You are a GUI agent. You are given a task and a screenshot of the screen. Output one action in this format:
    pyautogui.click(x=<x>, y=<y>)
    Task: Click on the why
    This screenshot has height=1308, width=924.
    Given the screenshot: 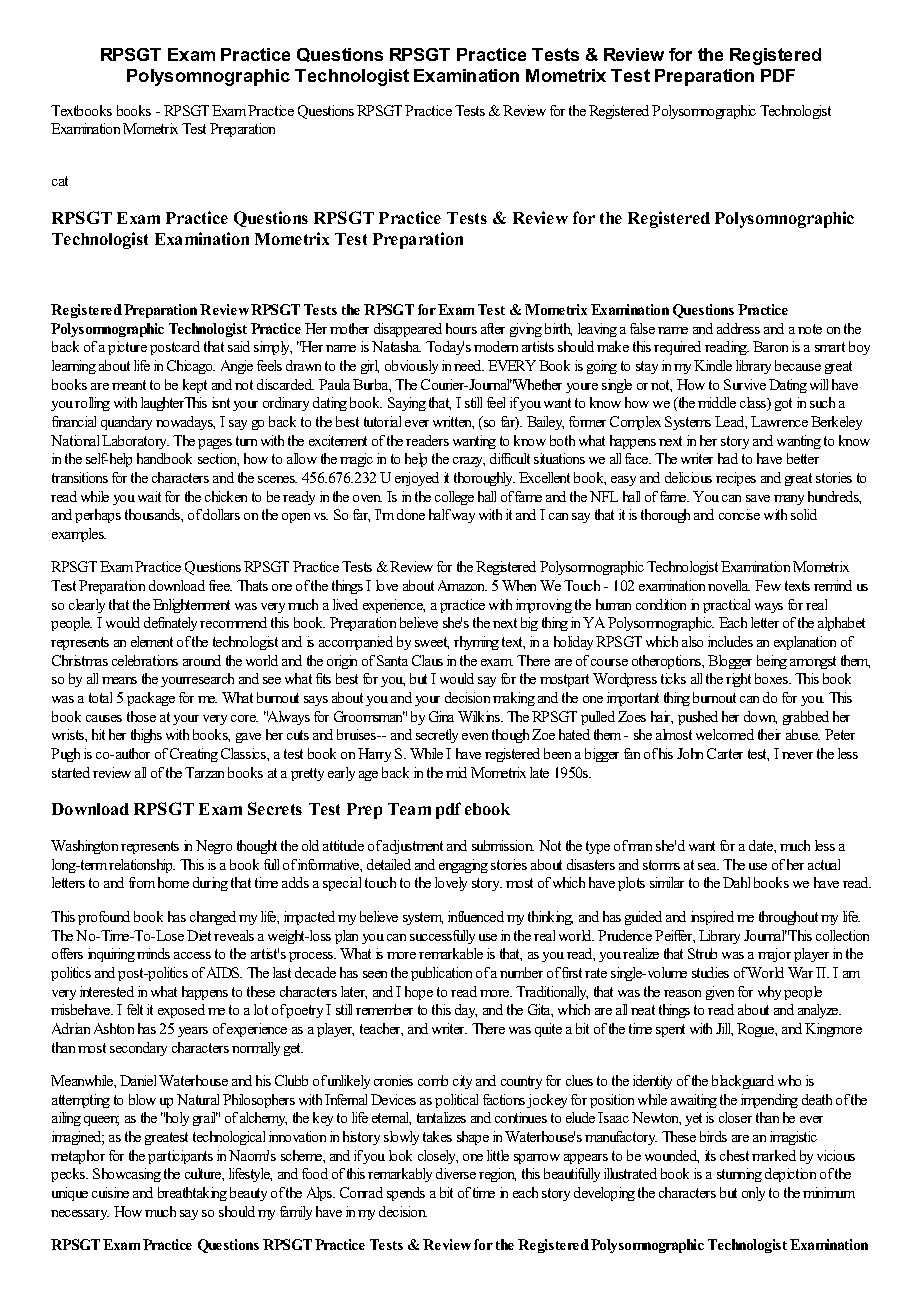 What is the action you would take?
    pyautogui.click(x=769, y=993)
